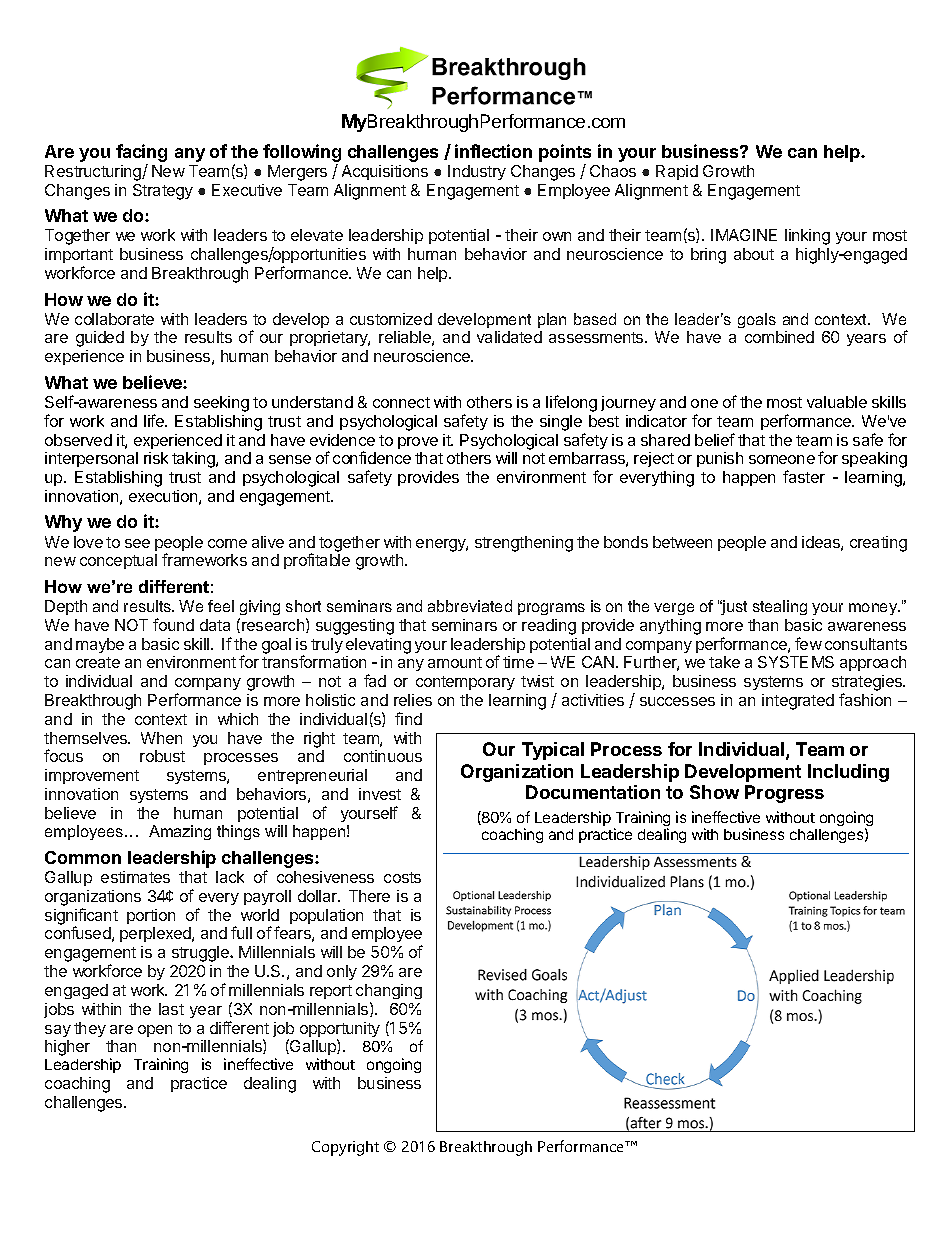 This document has height=1233, width=952. Describe the element at coordinates (677, 172) in the document. I see `Rapid` at that location.
